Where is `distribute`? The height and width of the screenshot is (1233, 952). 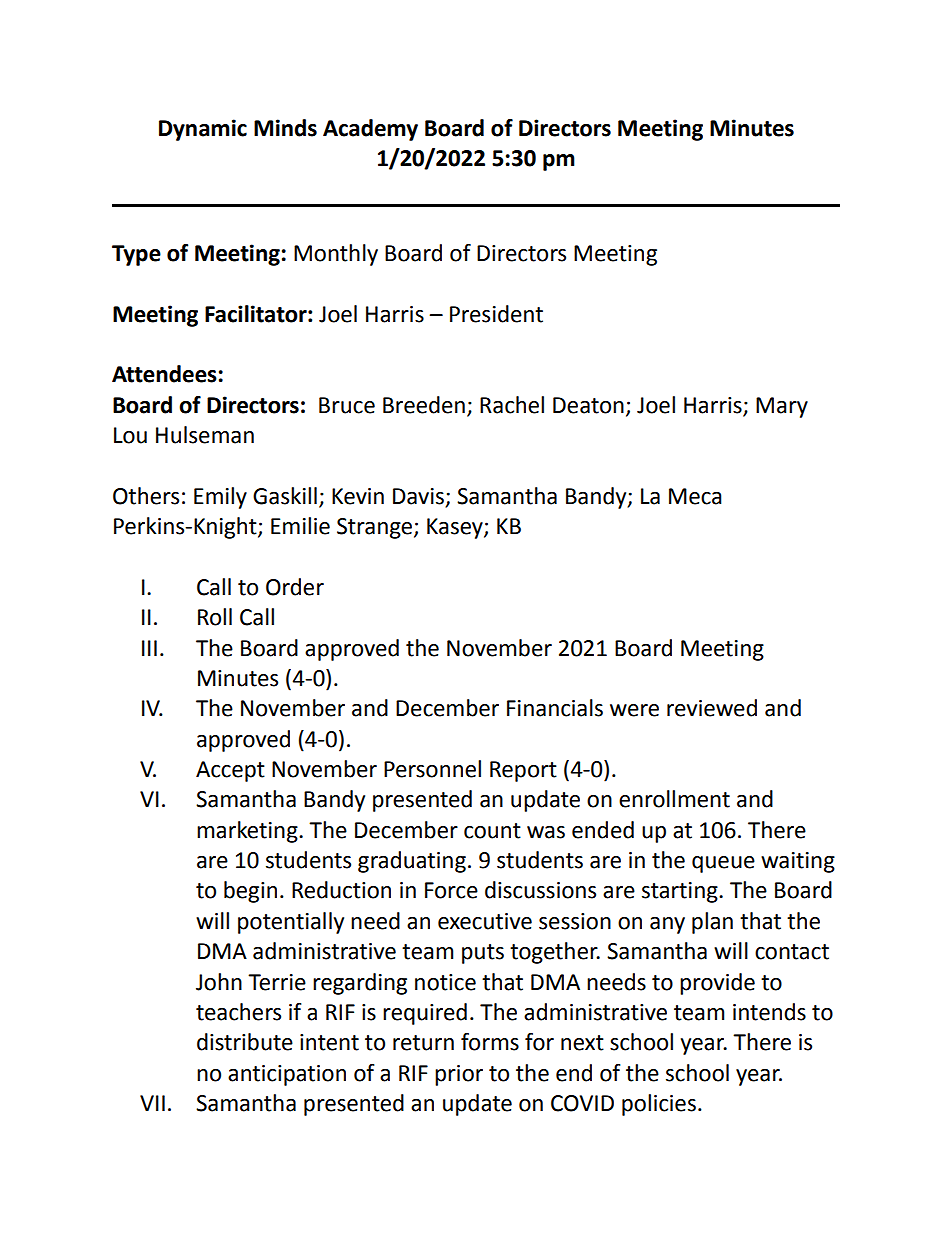
distribute is located at coordinates (245, 1042).
